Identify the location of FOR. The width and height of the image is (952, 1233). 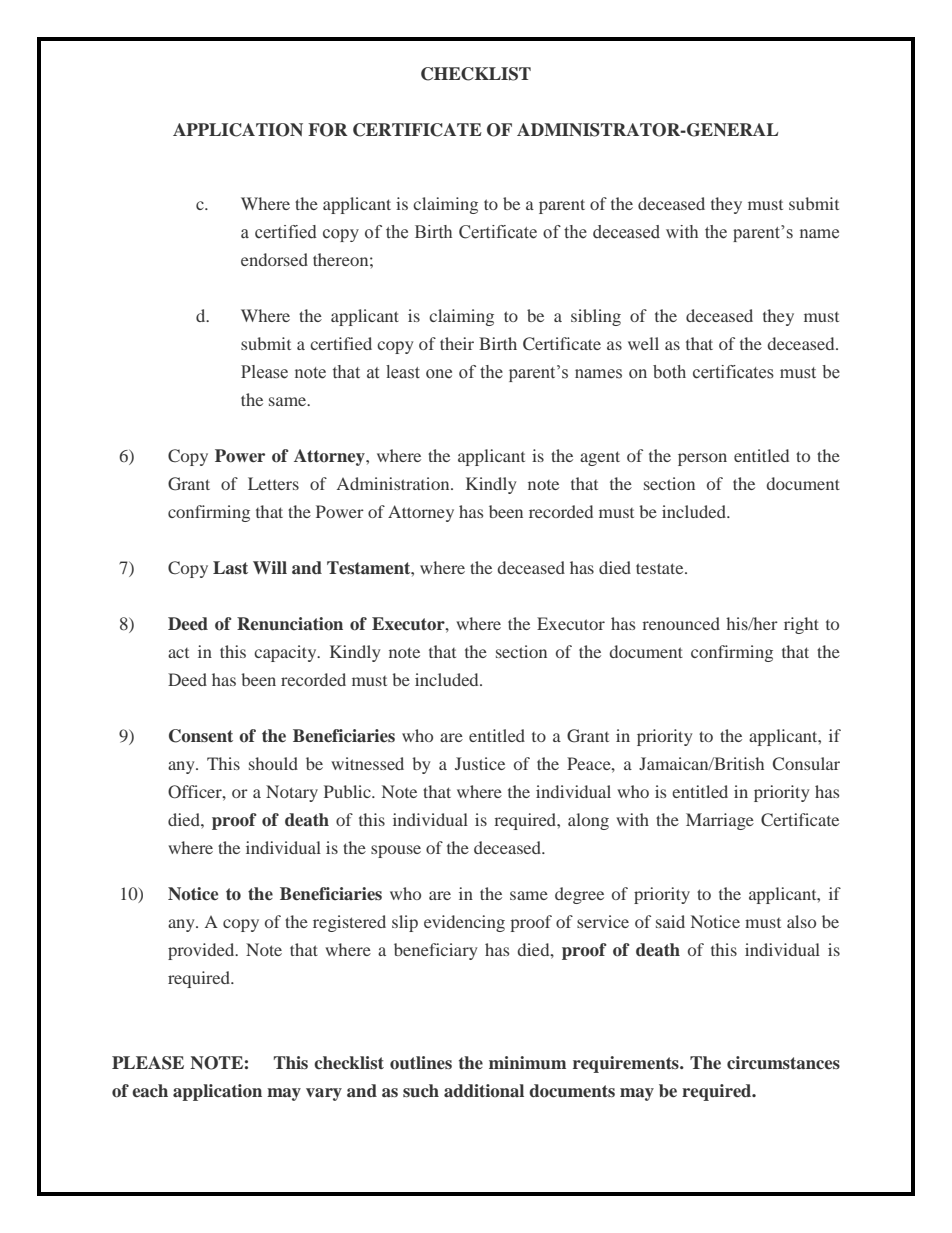
(328, 130).
